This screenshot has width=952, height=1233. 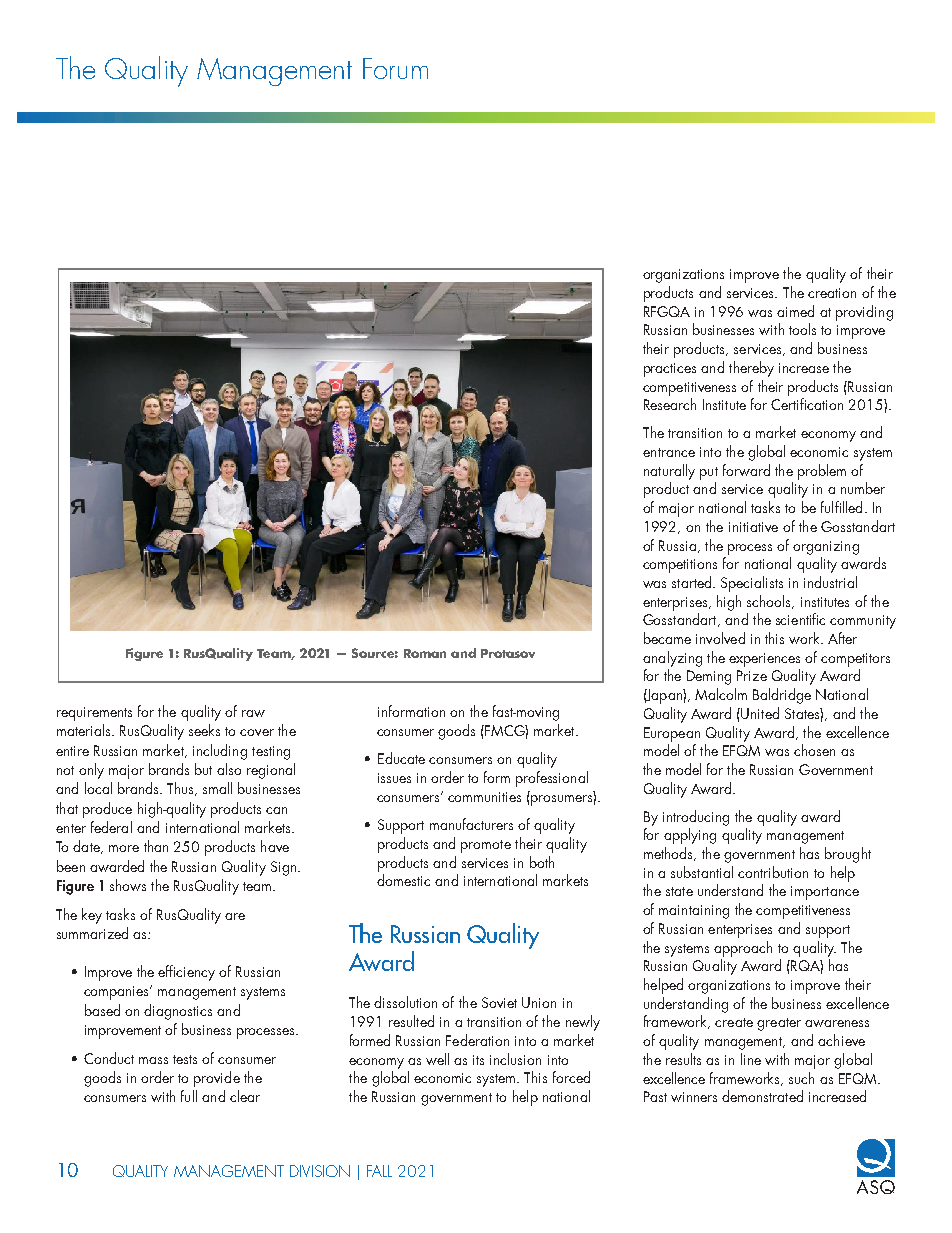 I want to click on communities, so click(x=484, y=797).
